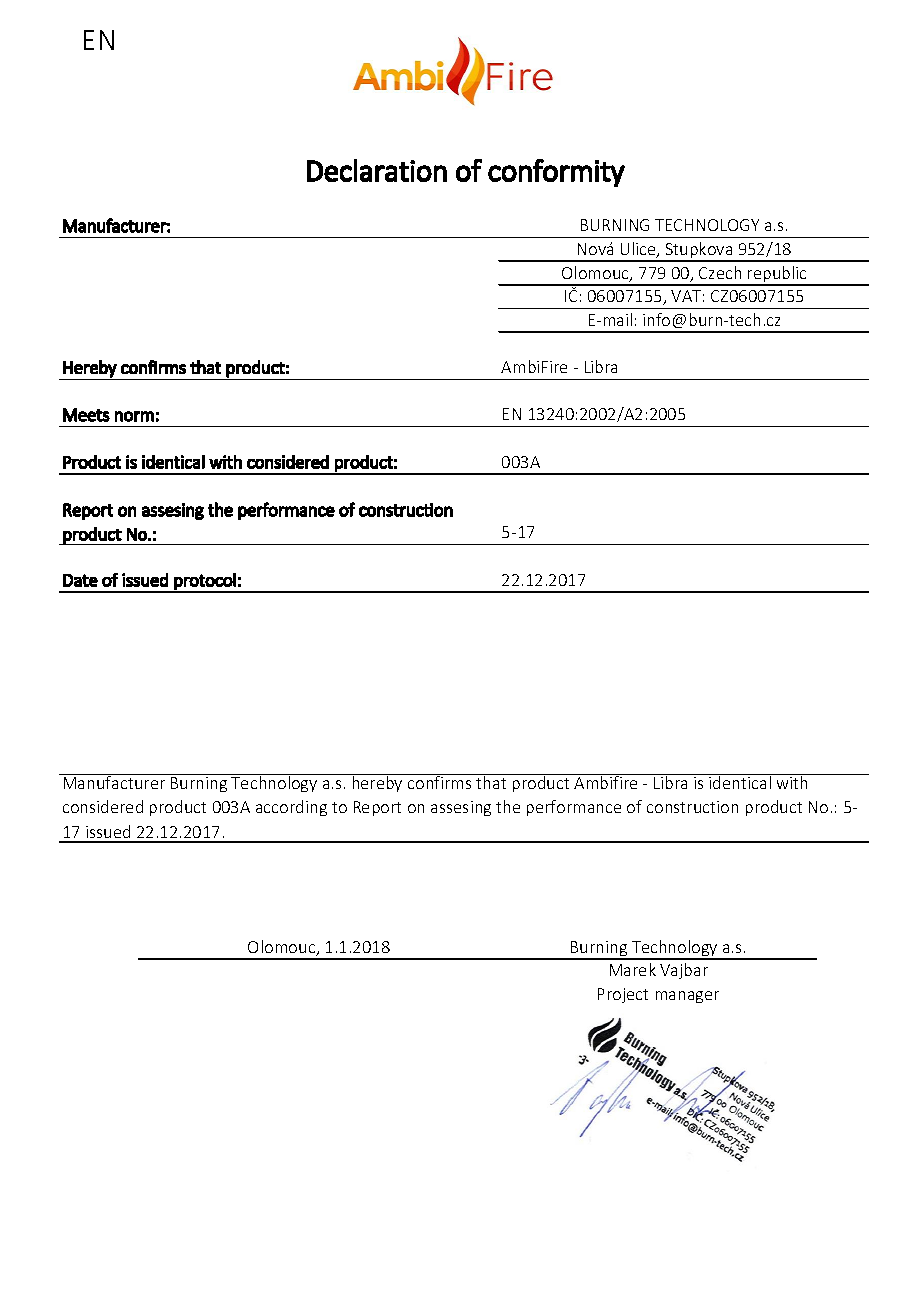  I want to click on norm, so click(134, 416).
